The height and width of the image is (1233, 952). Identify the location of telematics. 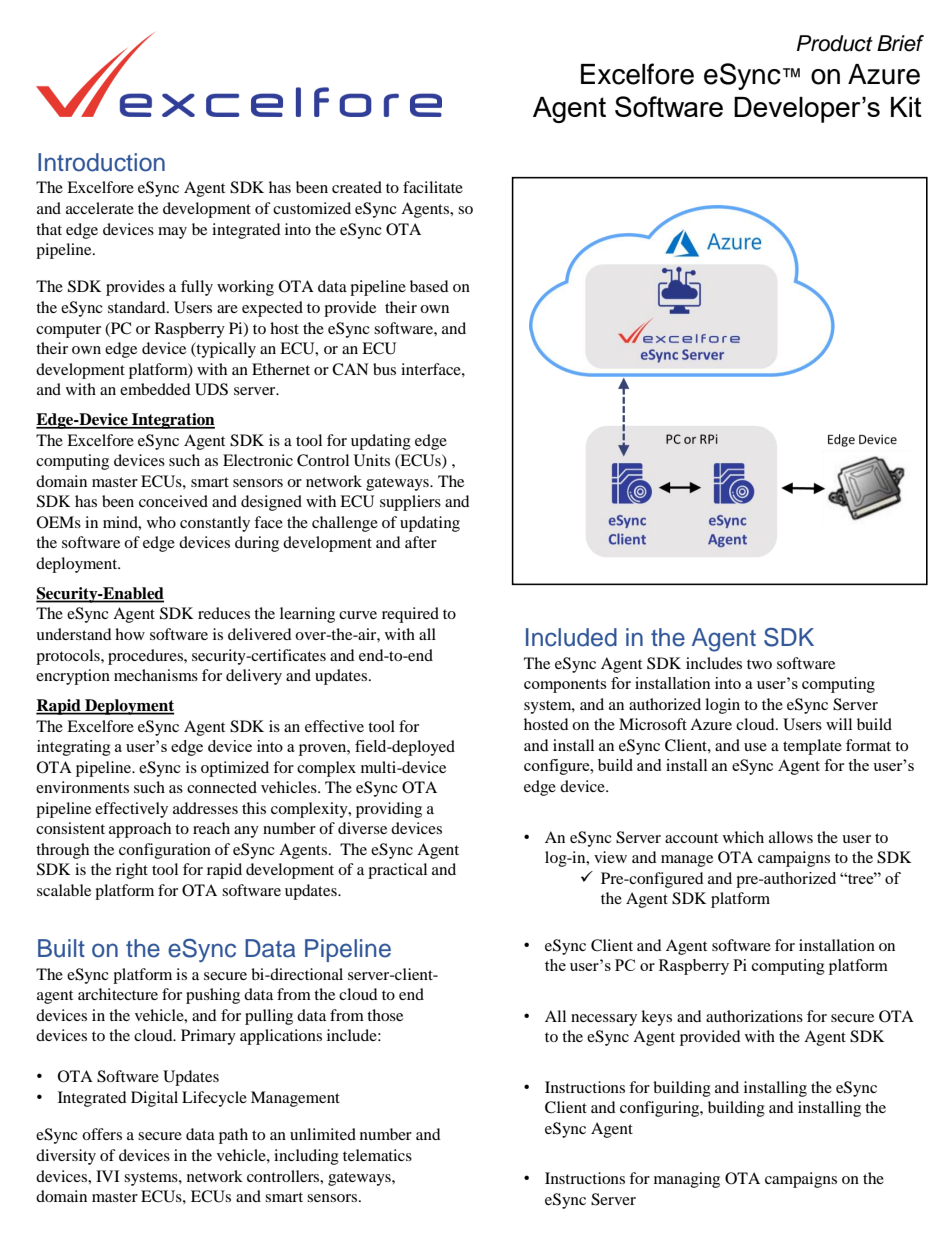
(377, 1155).
